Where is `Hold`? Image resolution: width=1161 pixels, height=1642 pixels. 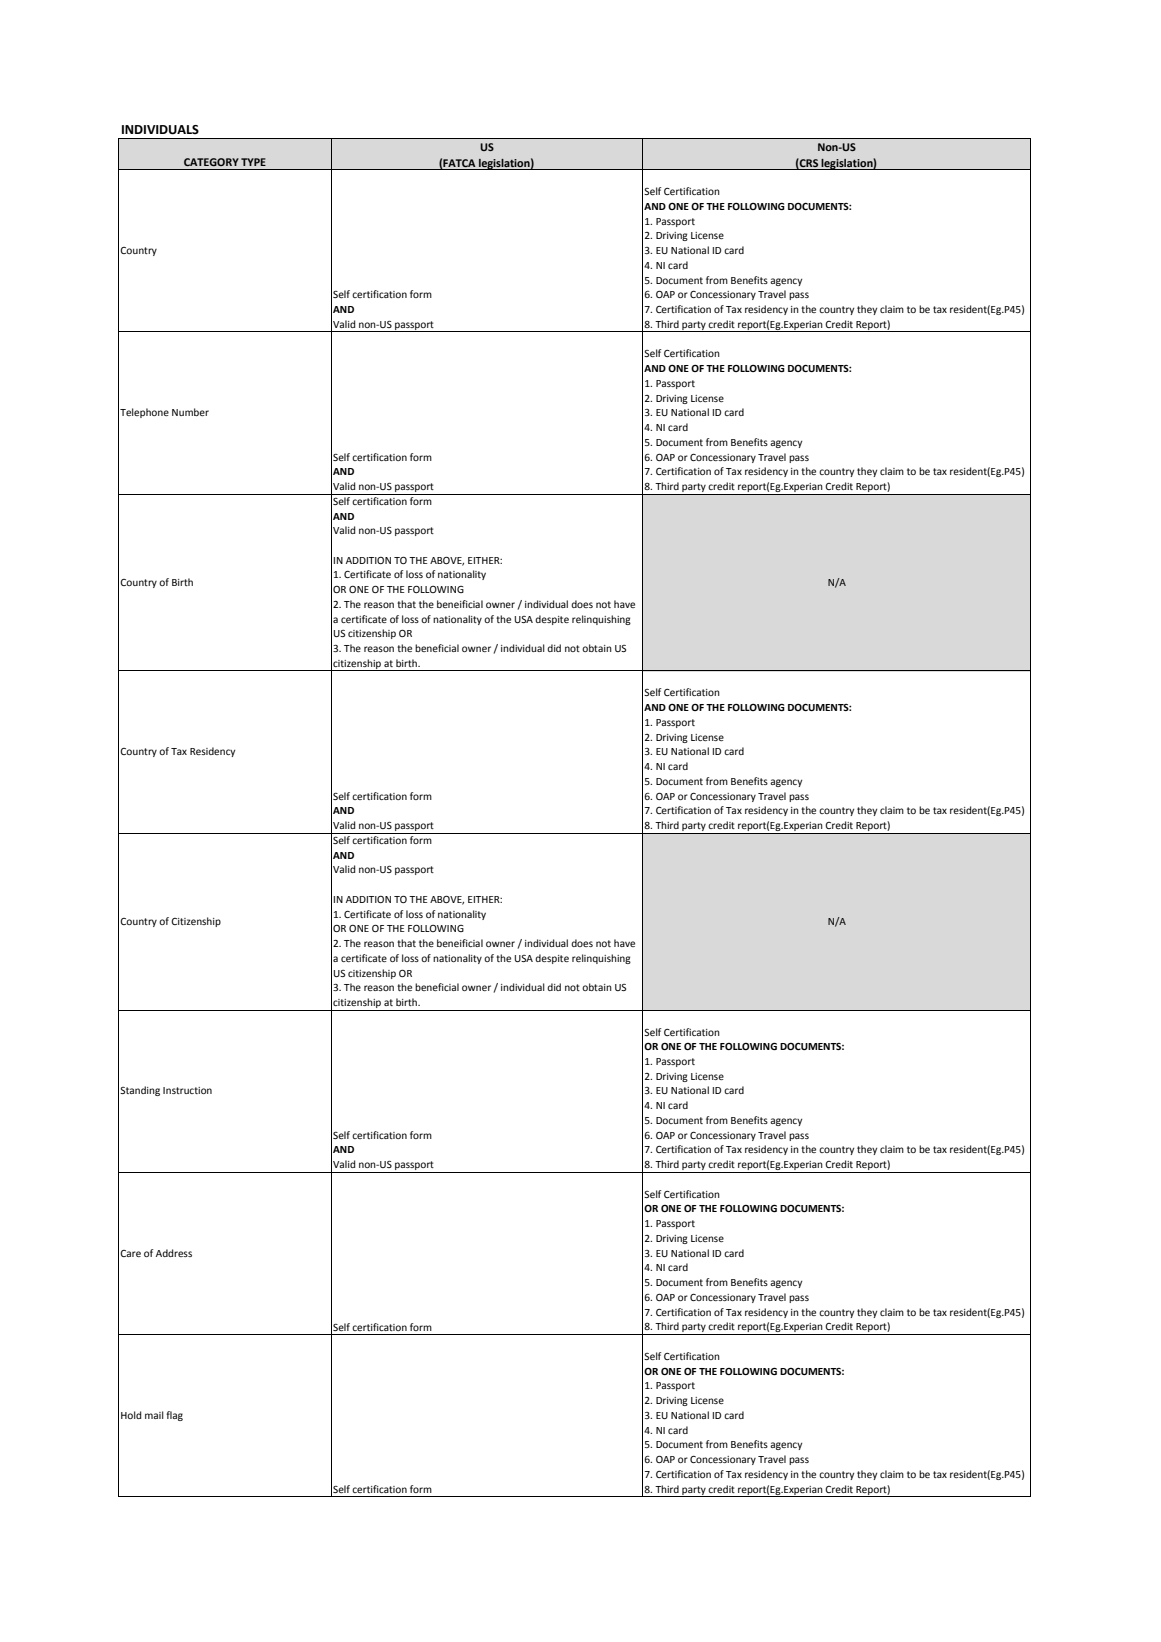 Hold is located at coordinates (131, 1415).
